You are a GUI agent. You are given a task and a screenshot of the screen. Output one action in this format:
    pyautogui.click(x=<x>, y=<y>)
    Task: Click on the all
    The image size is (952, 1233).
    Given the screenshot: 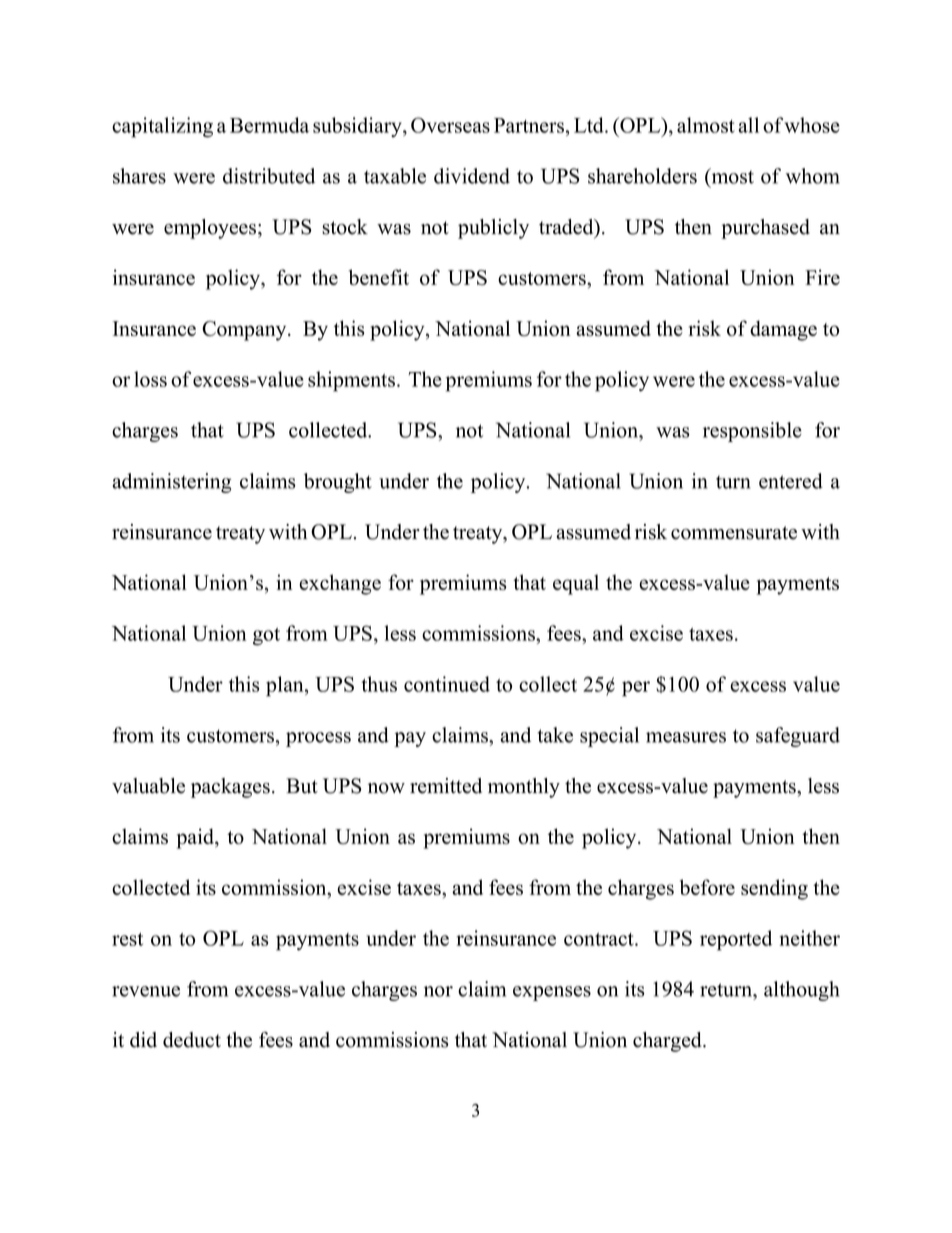 What is the action you would take?
    pyautogui.click(x=748, y=125)
